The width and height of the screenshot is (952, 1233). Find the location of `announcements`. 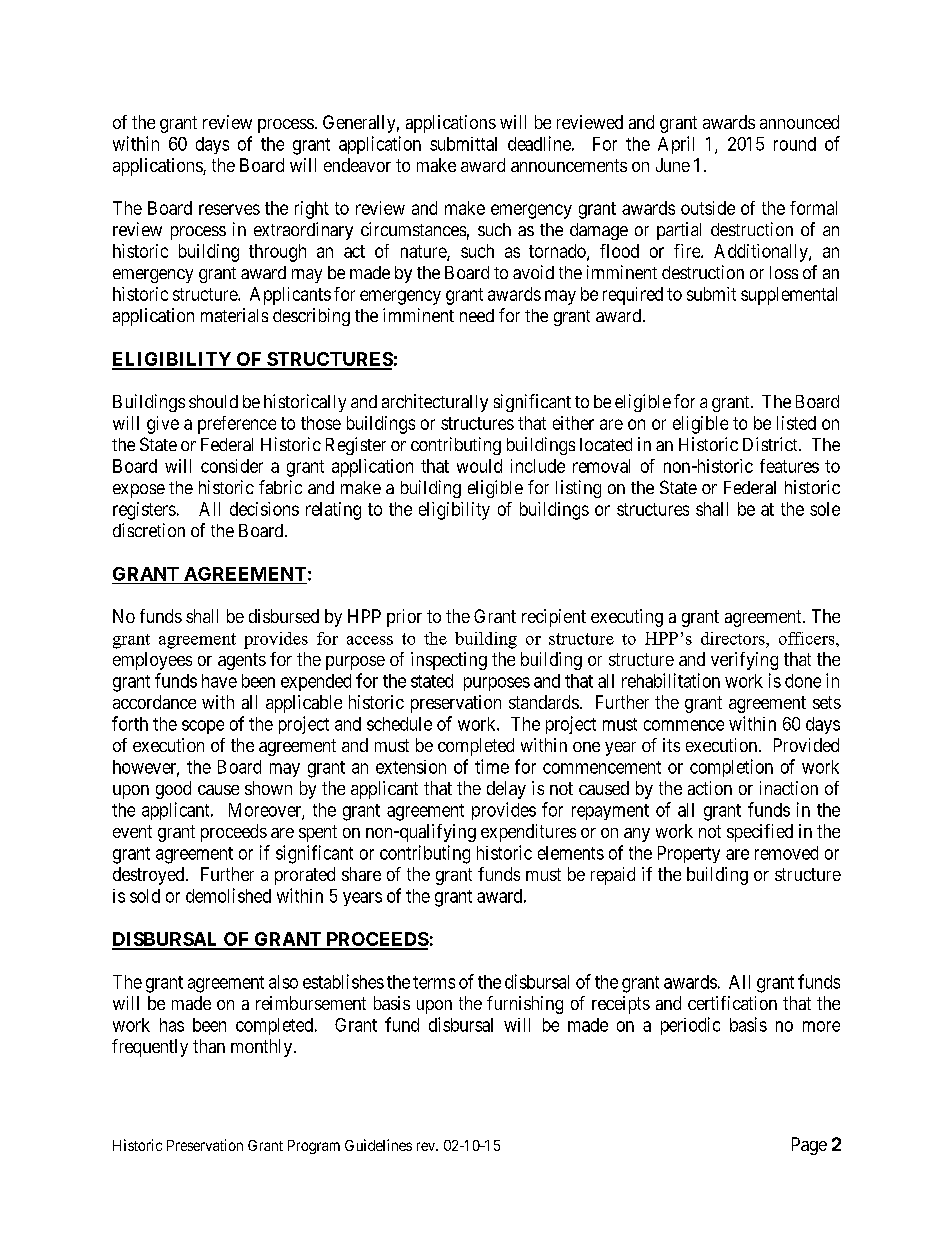

announcements is located at coordinates (569, 165).
